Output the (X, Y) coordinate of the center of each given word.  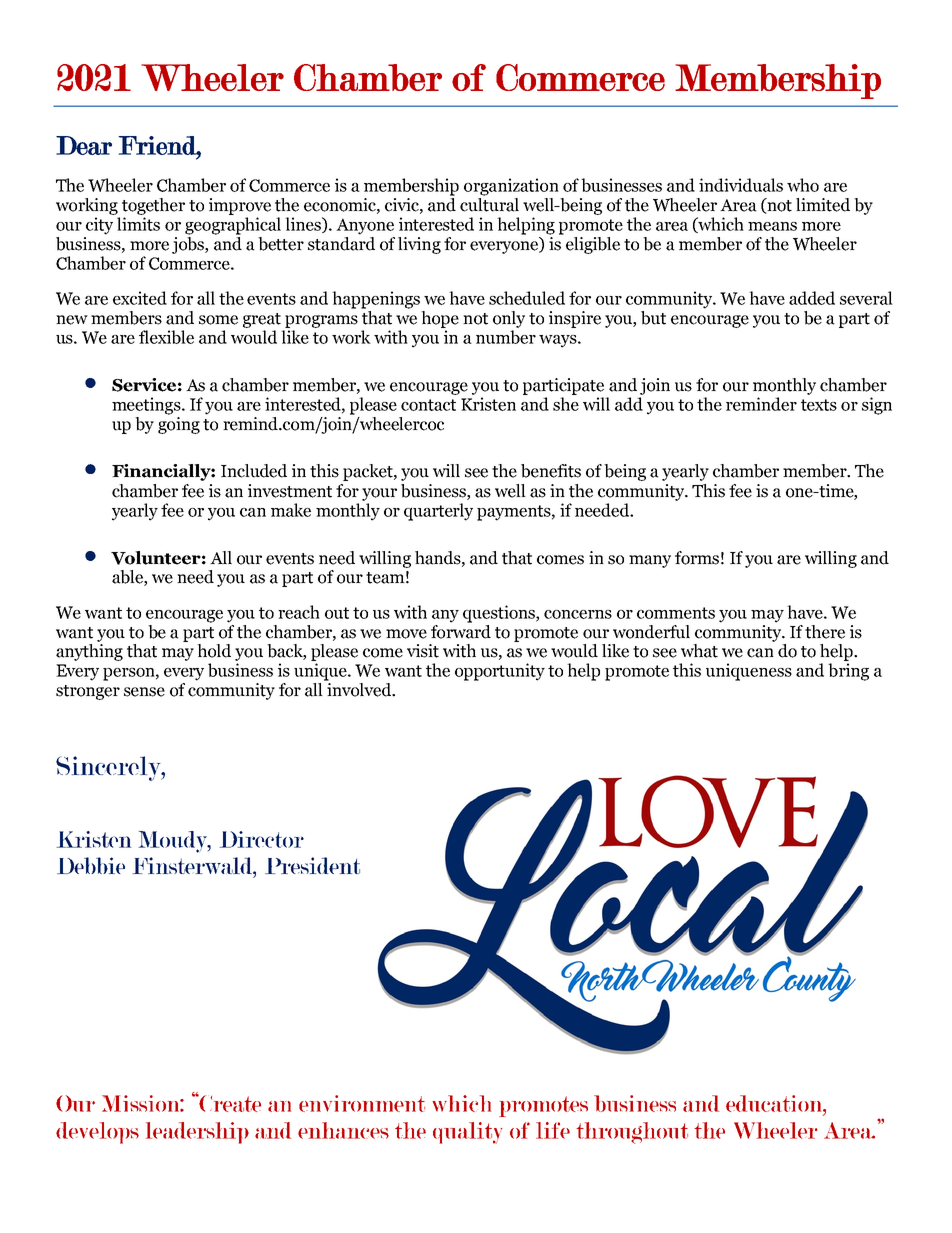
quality (467, 1133)
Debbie (91, 865)
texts (819, 405)
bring (848, 672)
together (153, 206)
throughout (632, 1133)
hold (214, 651)
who (803, 185)
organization (511, 187)
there (825, 632)
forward (461, 630)
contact (428, 405)
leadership (197, 1133)
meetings (147, 406)
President (312, 865)
